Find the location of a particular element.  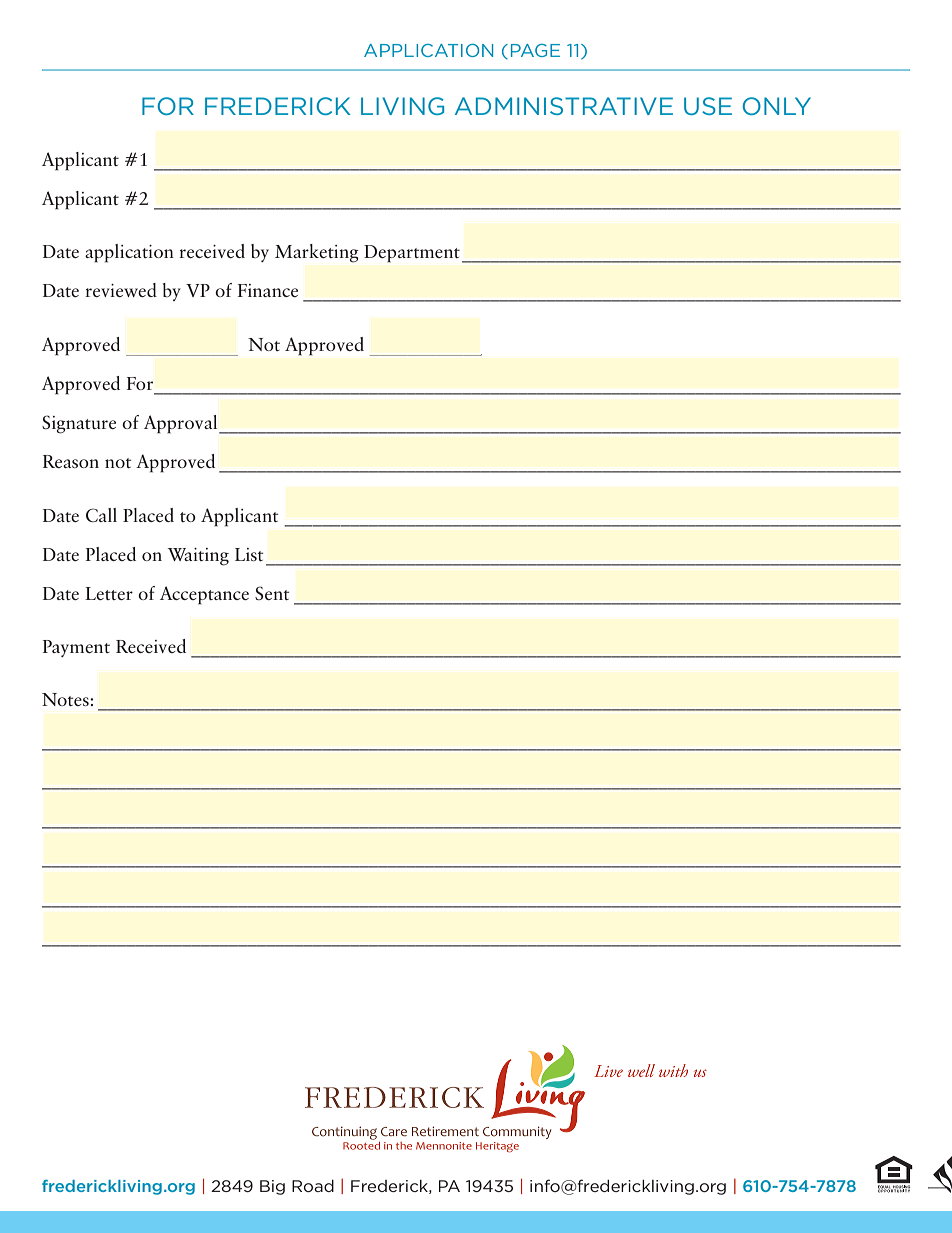

reviewed is located at coordinates (121, 290).
